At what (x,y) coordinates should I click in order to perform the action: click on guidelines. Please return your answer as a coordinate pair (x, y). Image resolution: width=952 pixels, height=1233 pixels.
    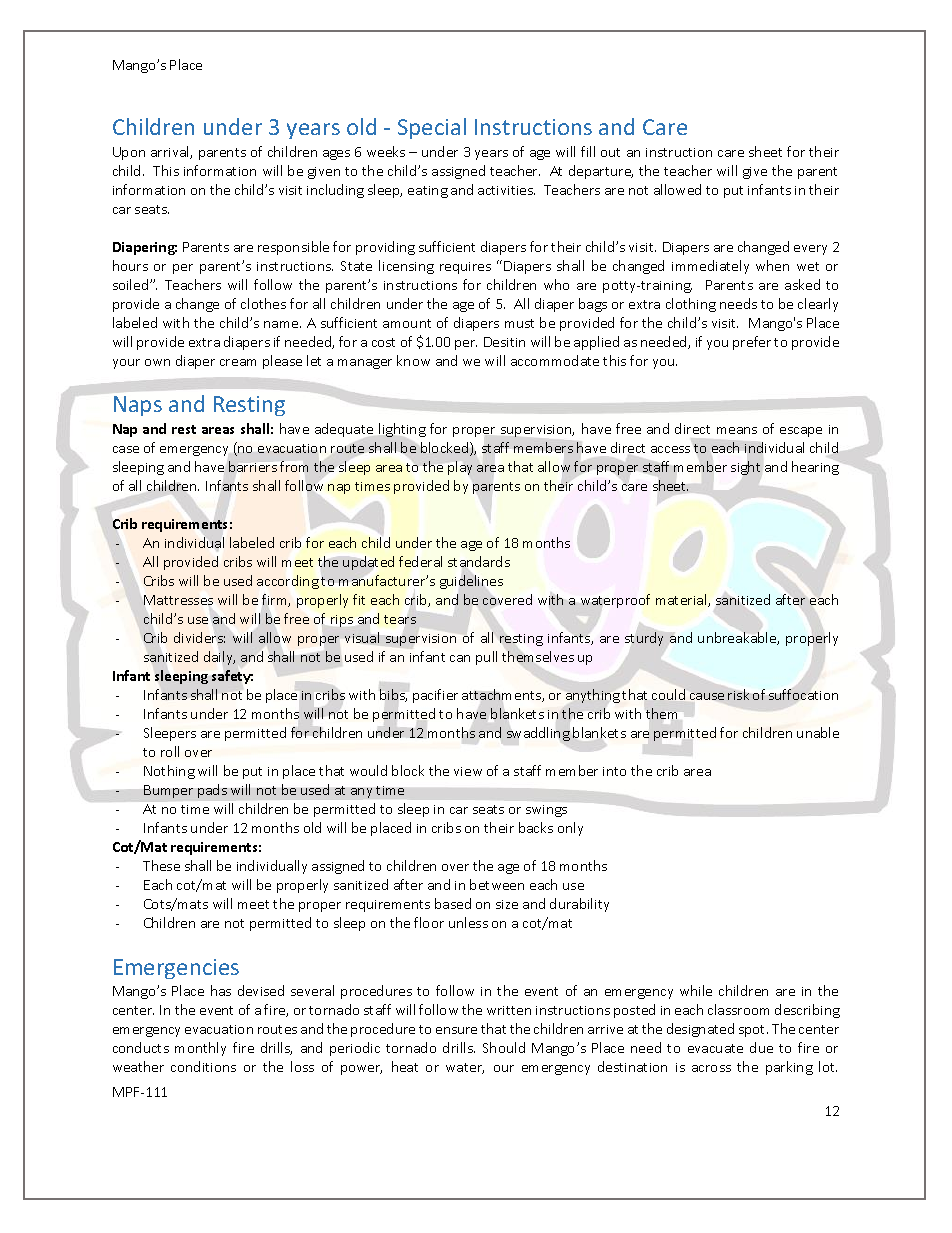
    Looking at the image, I should click on (471, 582).
